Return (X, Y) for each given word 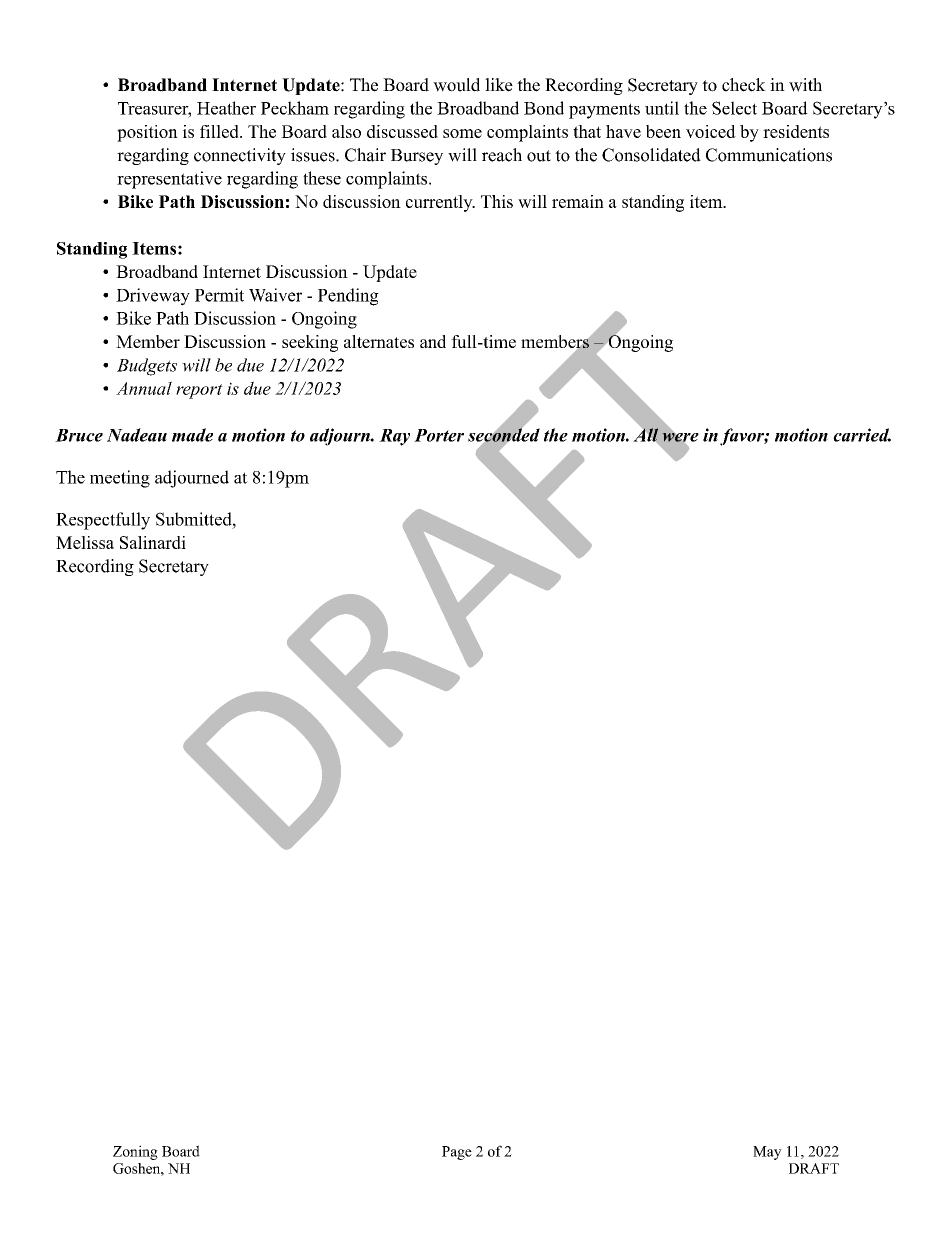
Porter (439, 435)
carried (862, 435)
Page (457, 1153)
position (147, 133)
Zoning (135, 1152)
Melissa (85, 542)
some (462, 133)
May (767, 1153)
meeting (120, 479)
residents (796, 131)
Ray (394, 437)
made (192, 435)
